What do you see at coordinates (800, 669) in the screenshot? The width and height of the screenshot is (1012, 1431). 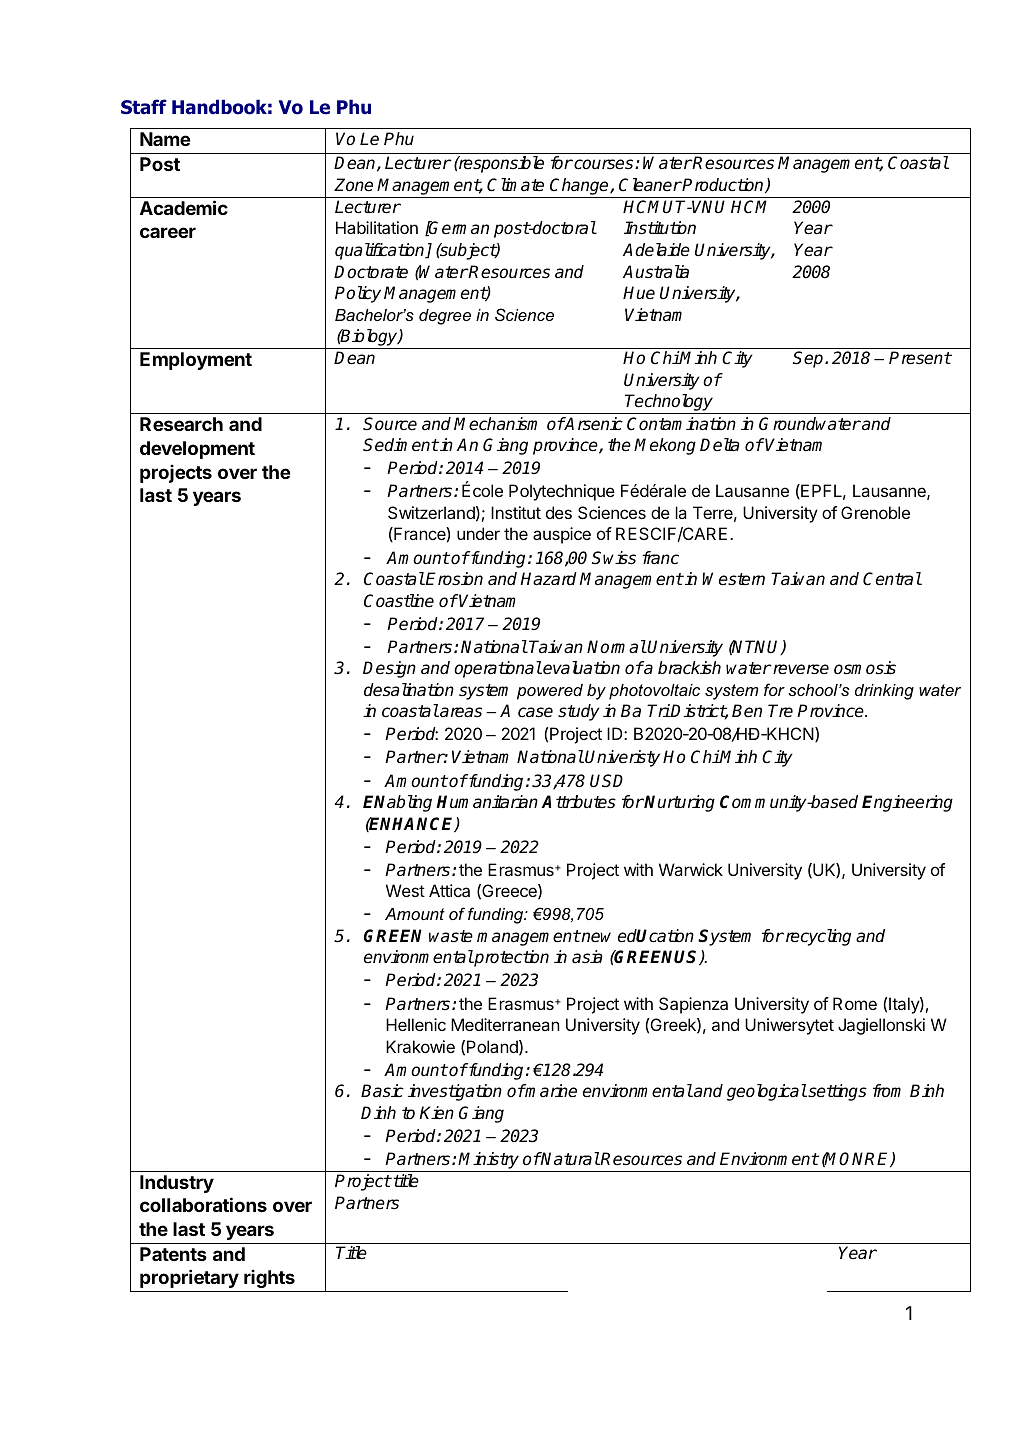 I see `reverse` at bounding box center [800, 669].
